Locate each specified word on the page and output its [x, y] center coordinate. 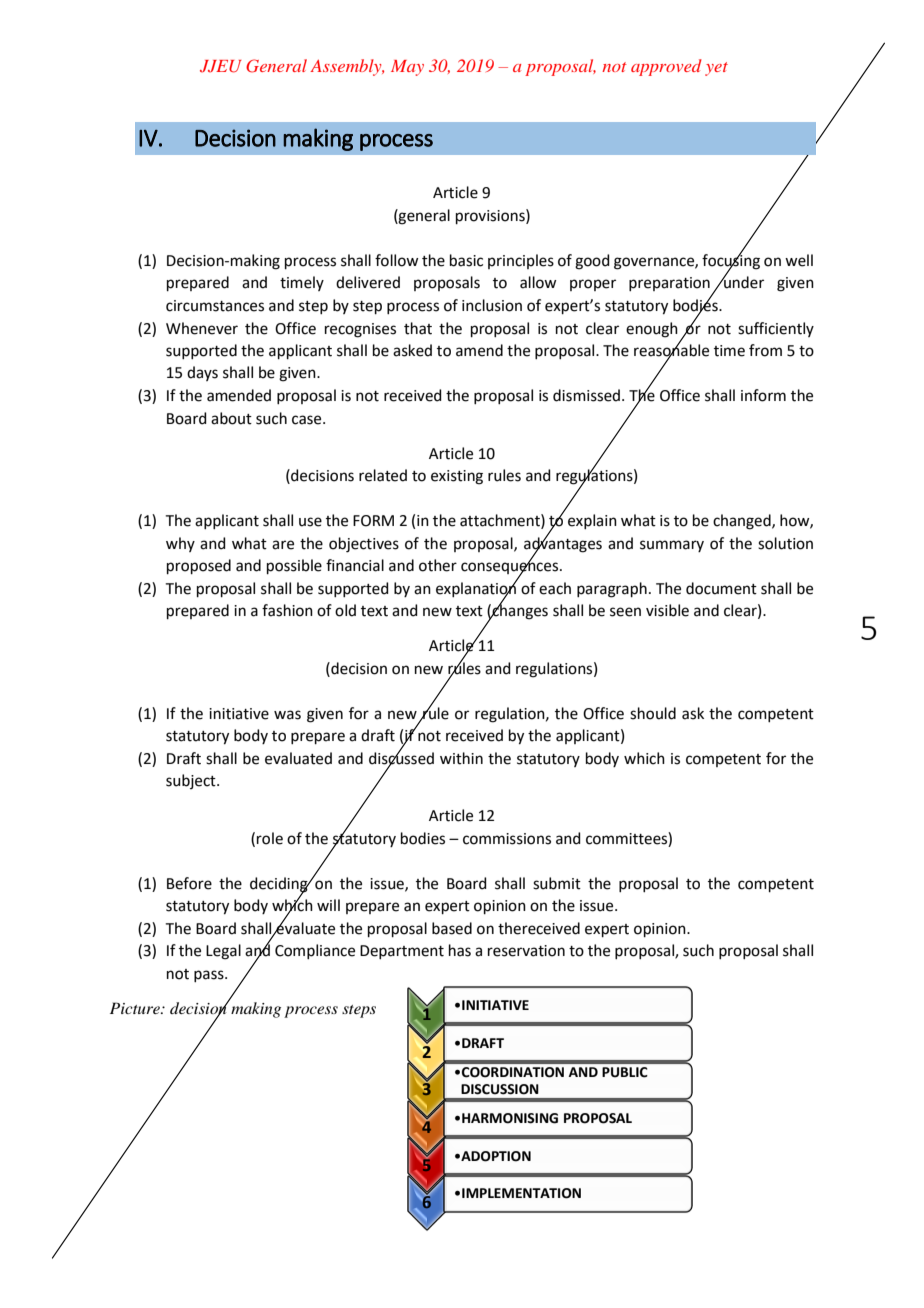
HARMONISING [510, 1118]
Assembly [347, 67]
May [407, 68]
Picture [136, 1008]
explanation [476, 589]
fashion [287, 610]
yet [716, 69]
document [721, 588]
